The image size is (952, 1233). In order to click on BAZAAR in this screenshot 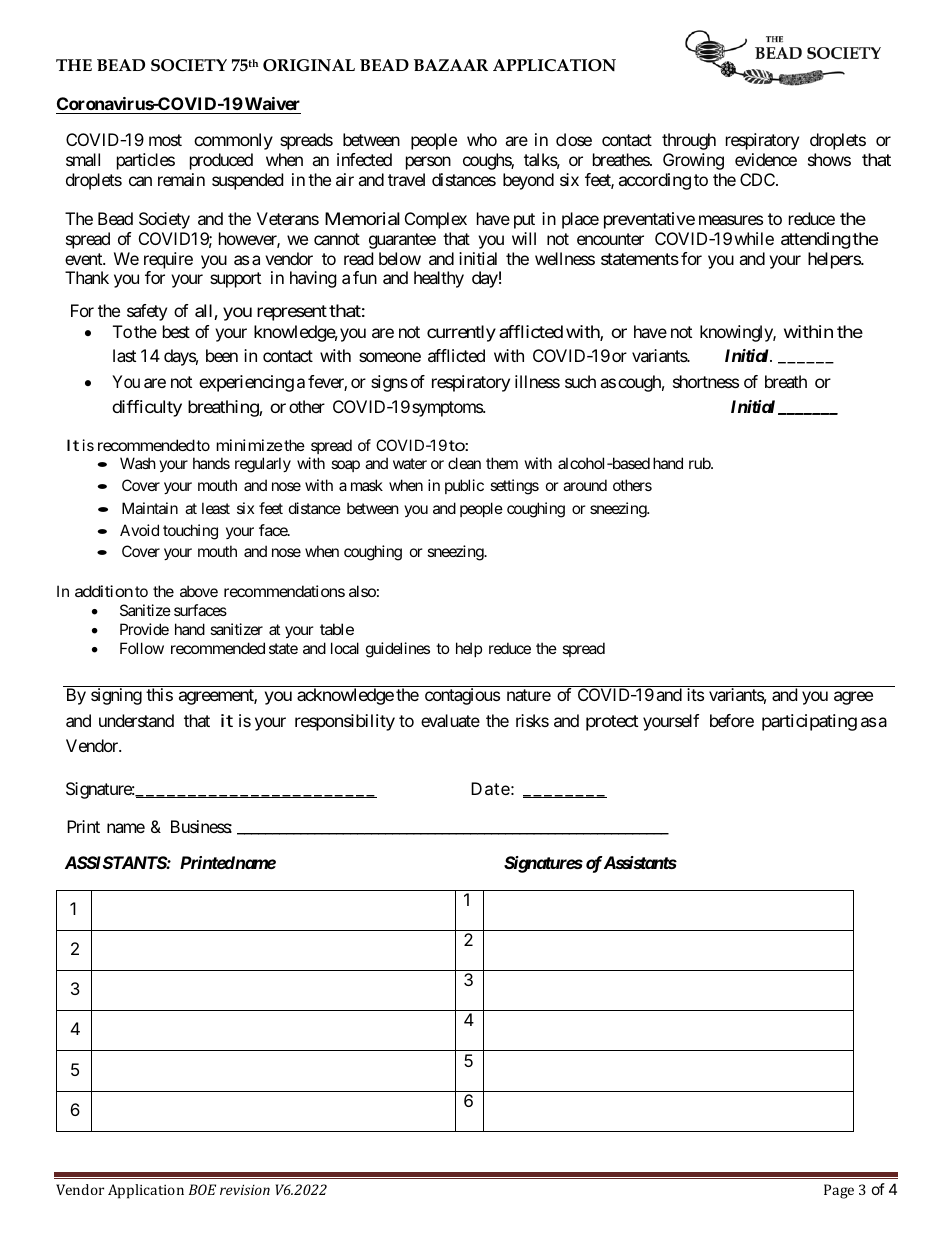, I will do `click(451, 65)`.
